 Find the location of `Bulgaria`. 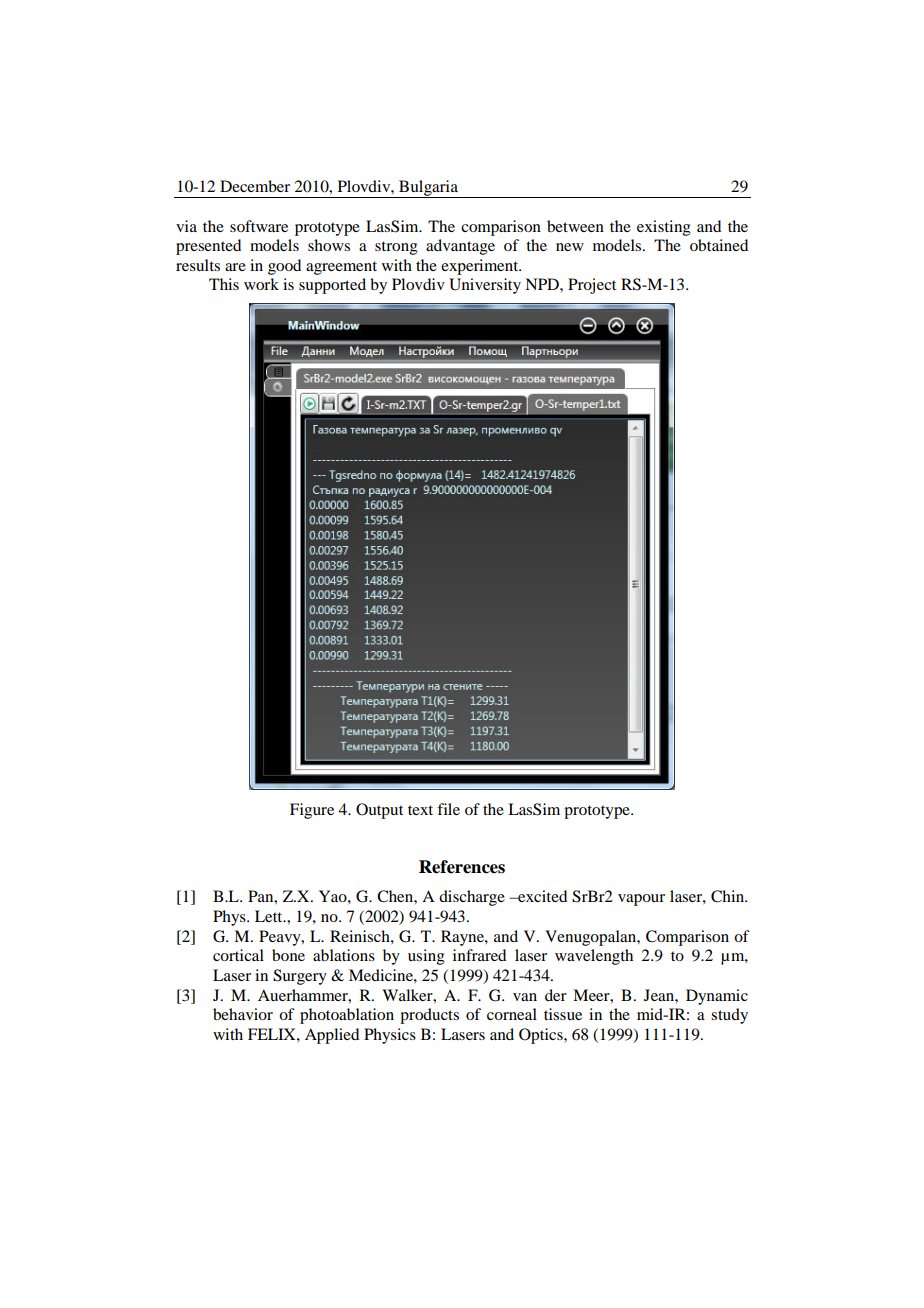

Bulgaria is located at coordinates (428, 189).
